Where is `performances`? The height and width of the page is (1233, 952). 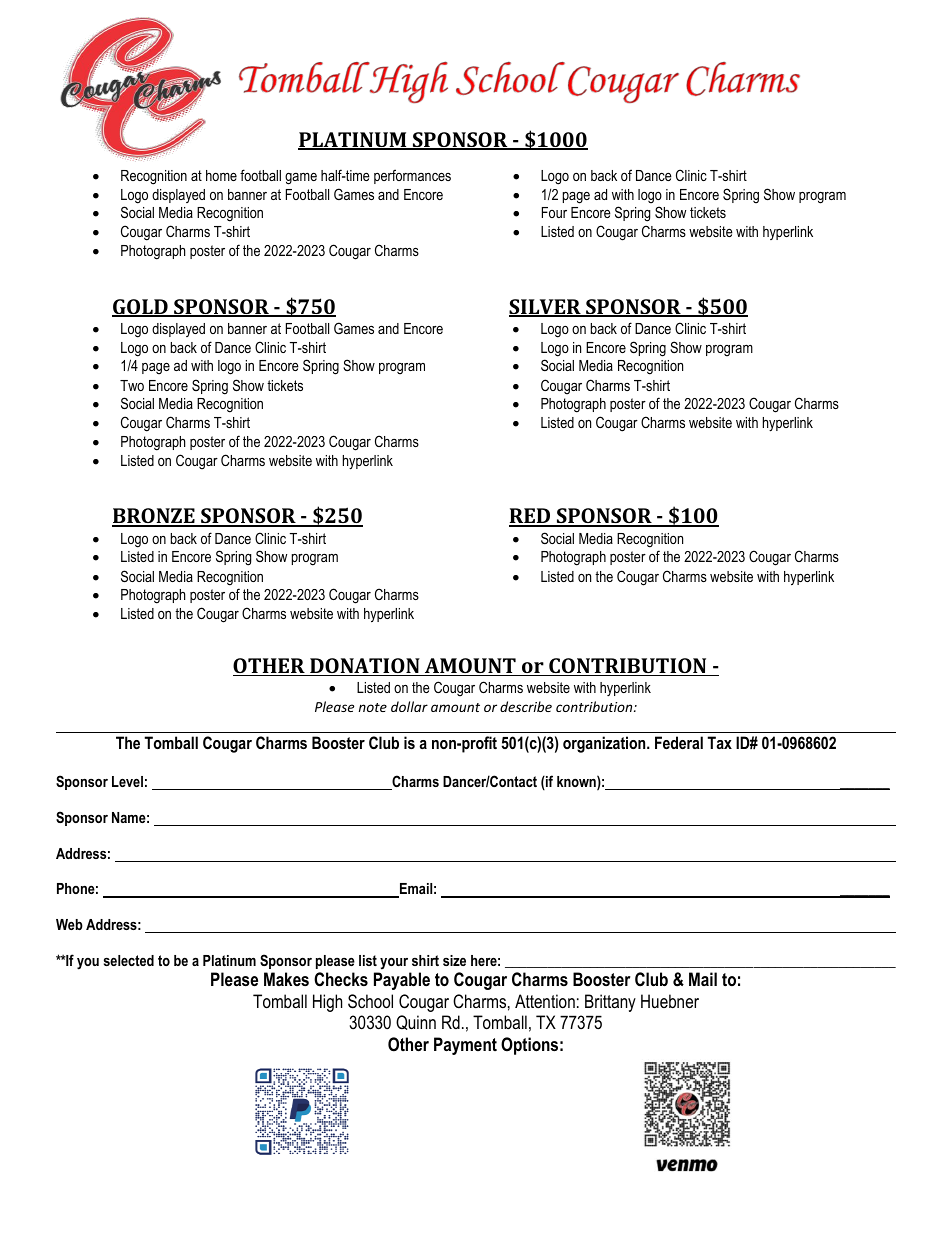 performances is located at coordinates (412, 176).
